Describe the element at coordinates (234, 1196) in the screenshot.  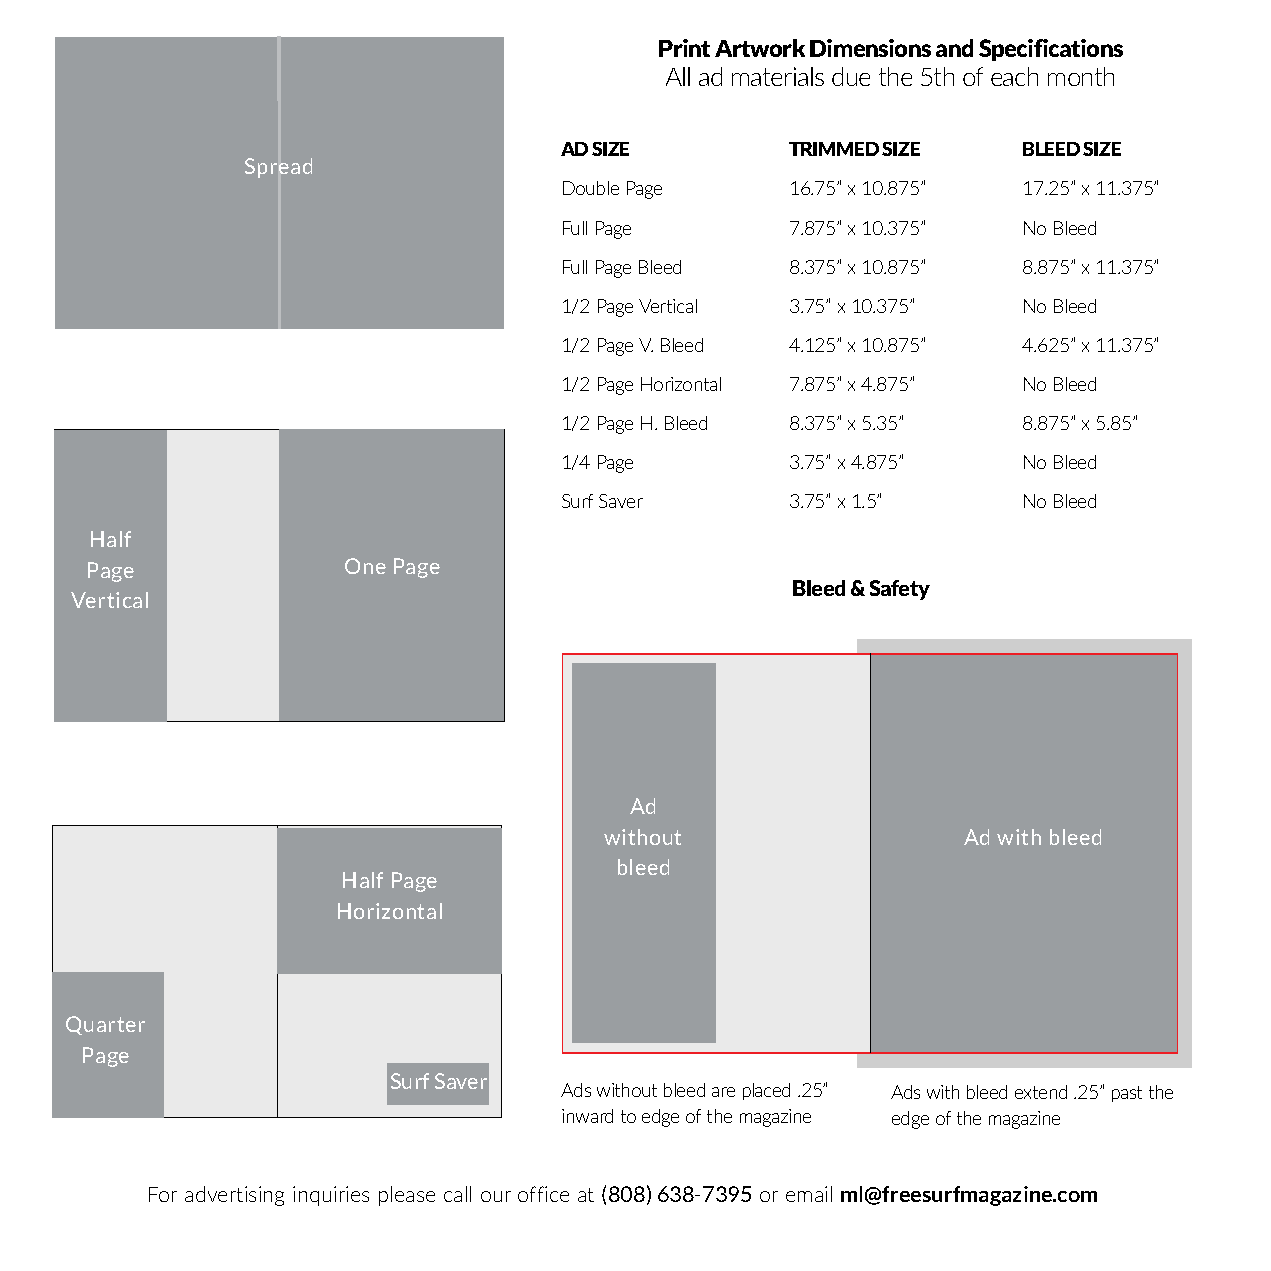
I see `advertising` at that location.
